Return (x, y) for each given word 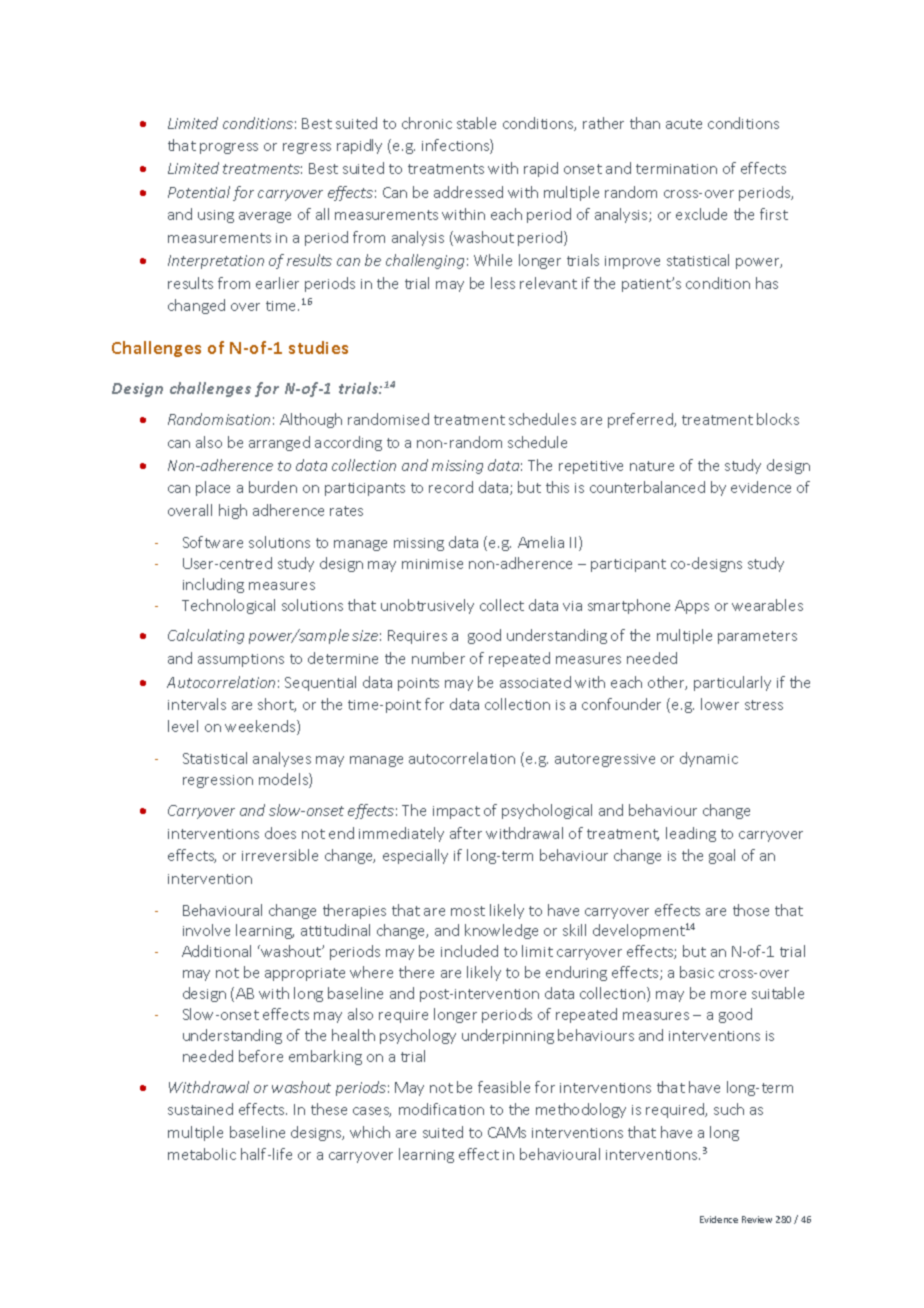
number (438, 658)
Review (757, 1219)
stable (476, 123)
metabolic (202, 1154)
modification (441, 1109)
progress (229, 148)
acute (684, 124)
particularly (732, 683)
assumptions (241, 660)
